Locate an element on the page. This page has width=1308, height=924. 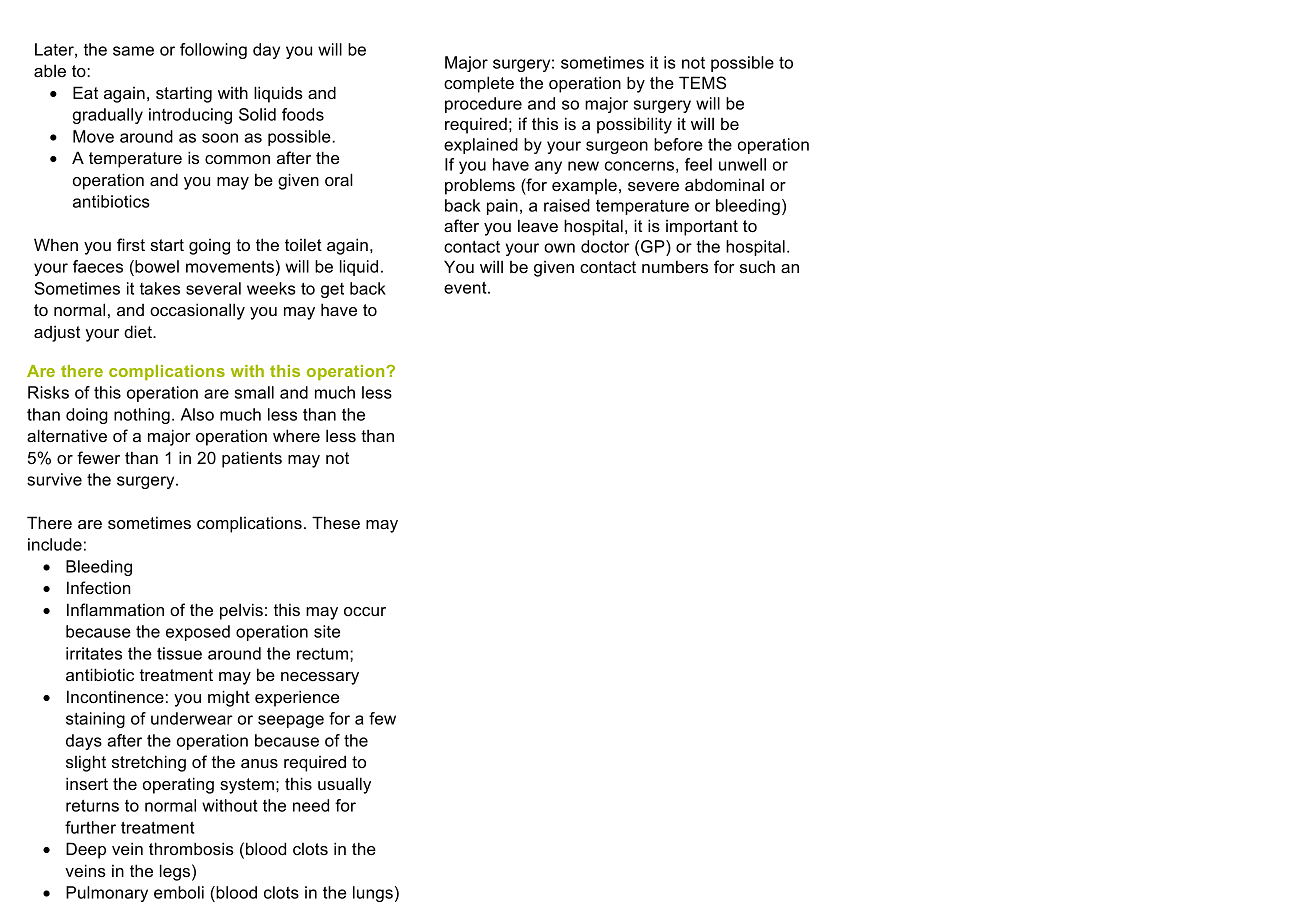
These is located at coordinates (336, 522).
